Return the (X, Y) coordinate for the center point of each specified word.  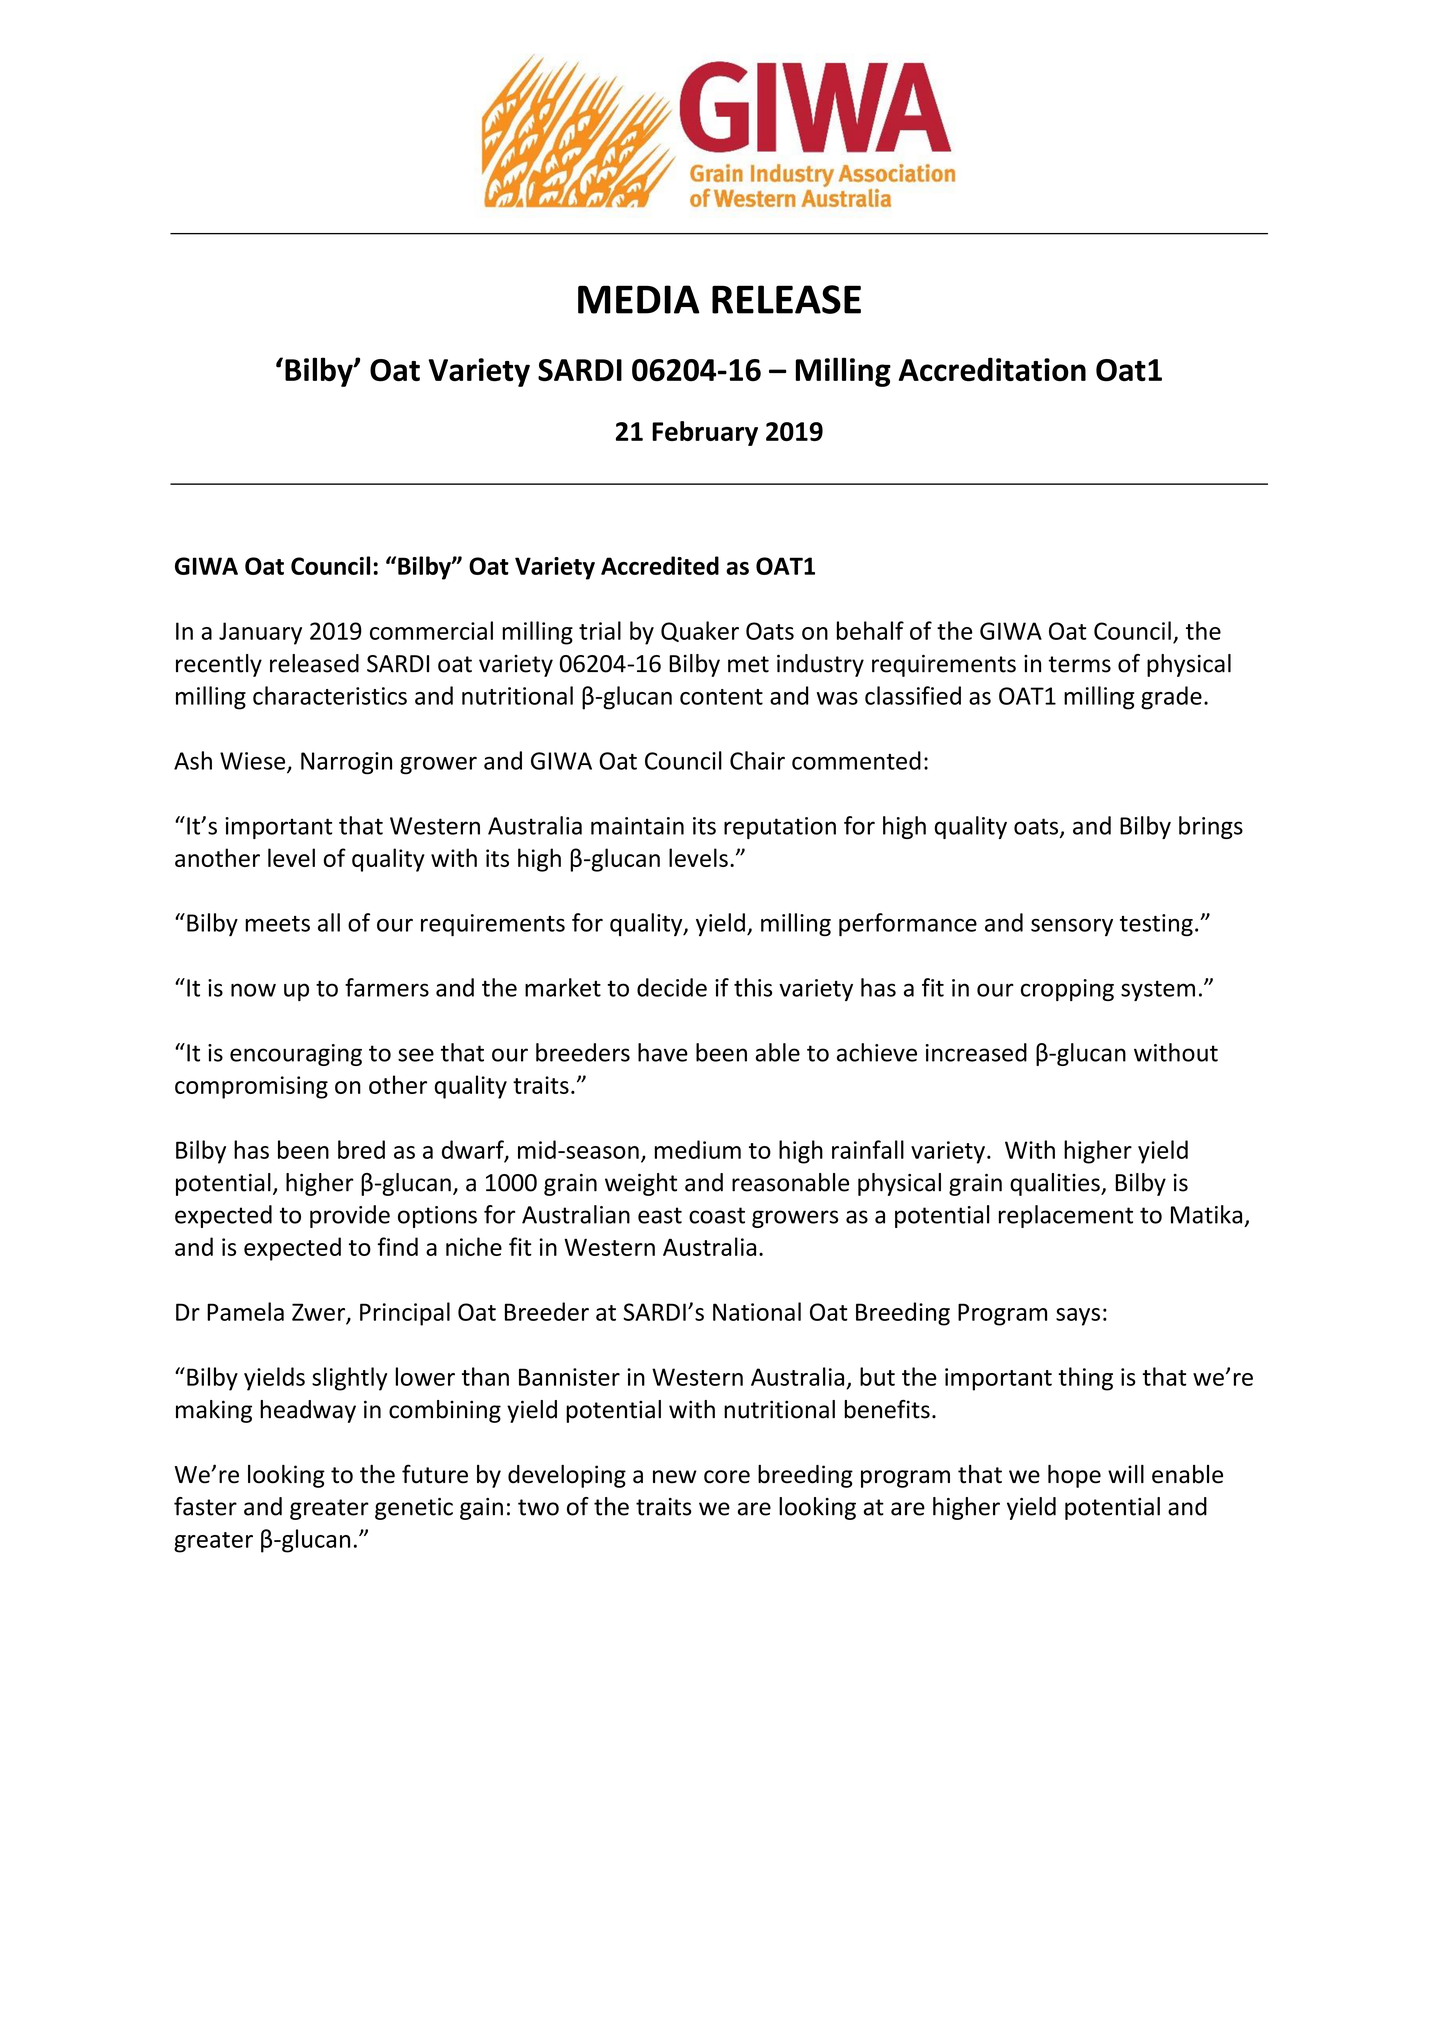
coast (717, 1215)
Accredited (660, 565)
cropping (1067, 990)
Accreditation (992, 369)
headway (308, 1411)
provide (350, 1216)
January (260, 633)
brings (1211, 827)
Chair (757, 760)
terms (1079, 664)
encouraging (296, 1055)
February (705, 433)
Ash (193, 760)
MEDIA (639, 299)
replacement (1066, 1216)
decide (672, 987)
